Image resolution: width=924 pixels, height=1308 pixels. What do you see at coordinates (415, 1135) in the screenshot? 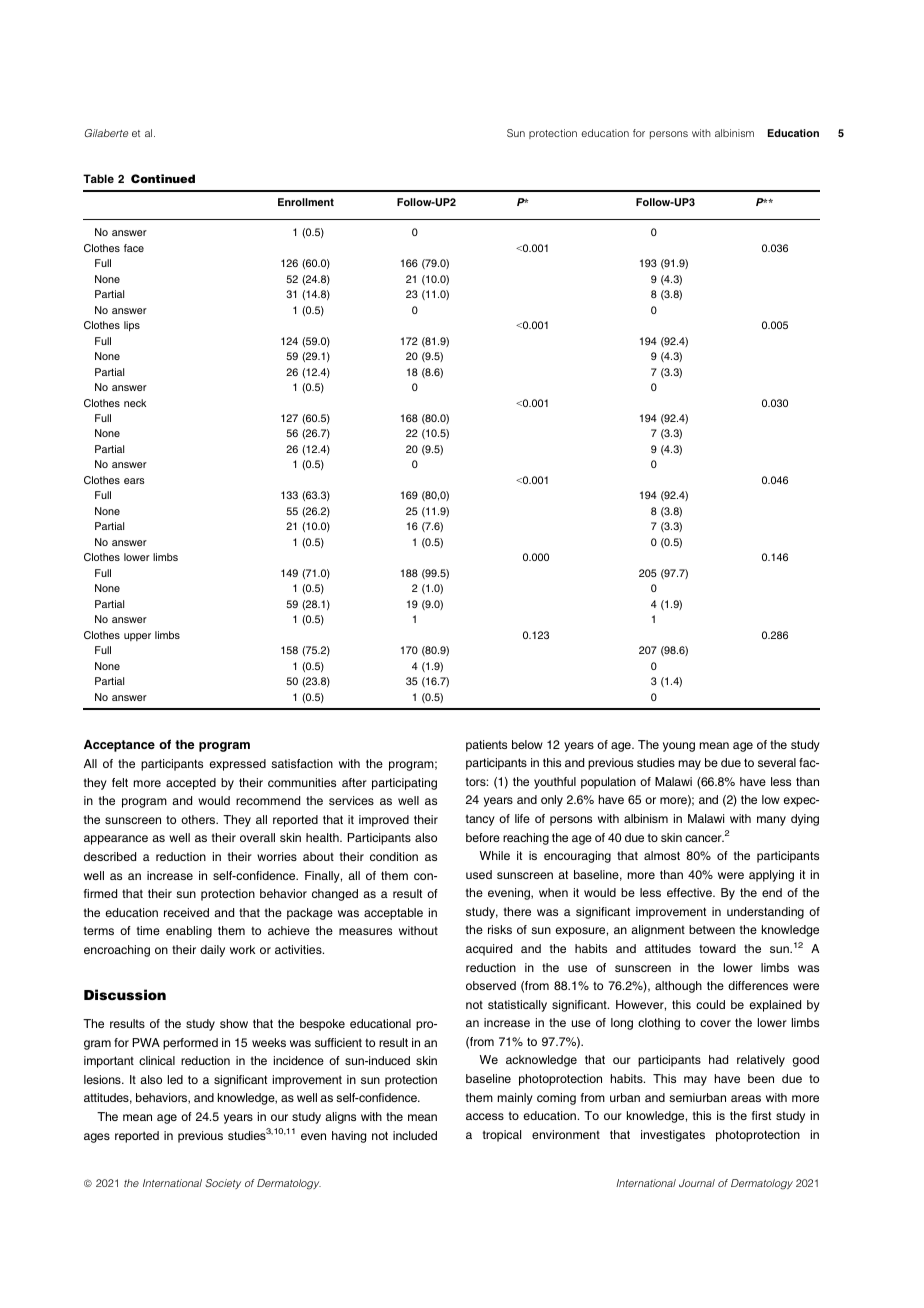
I see `included` at bounding box center [415, 1135].
